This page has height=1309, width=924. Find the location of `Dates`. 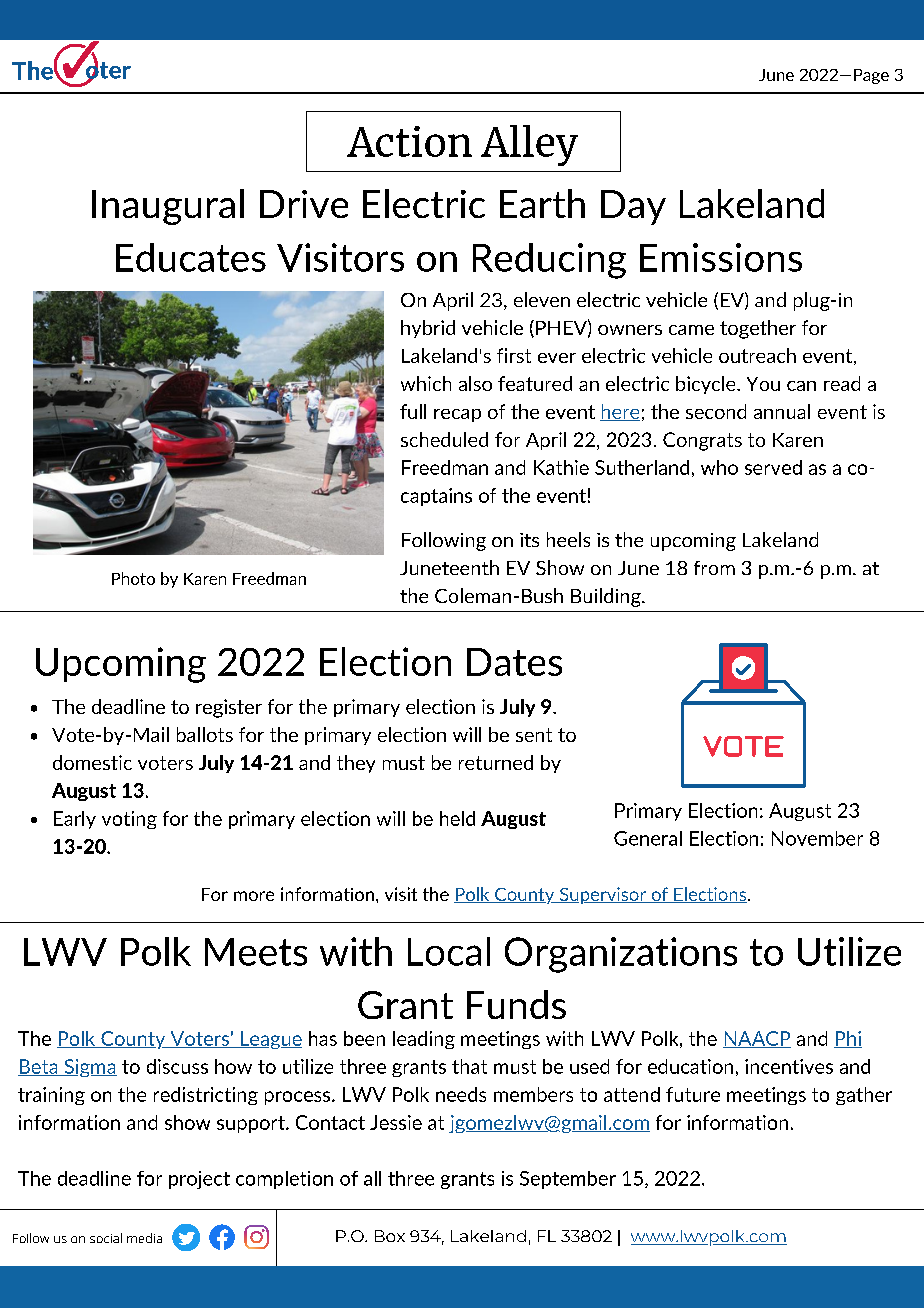

Dates is located at coordinates (514, 662).
